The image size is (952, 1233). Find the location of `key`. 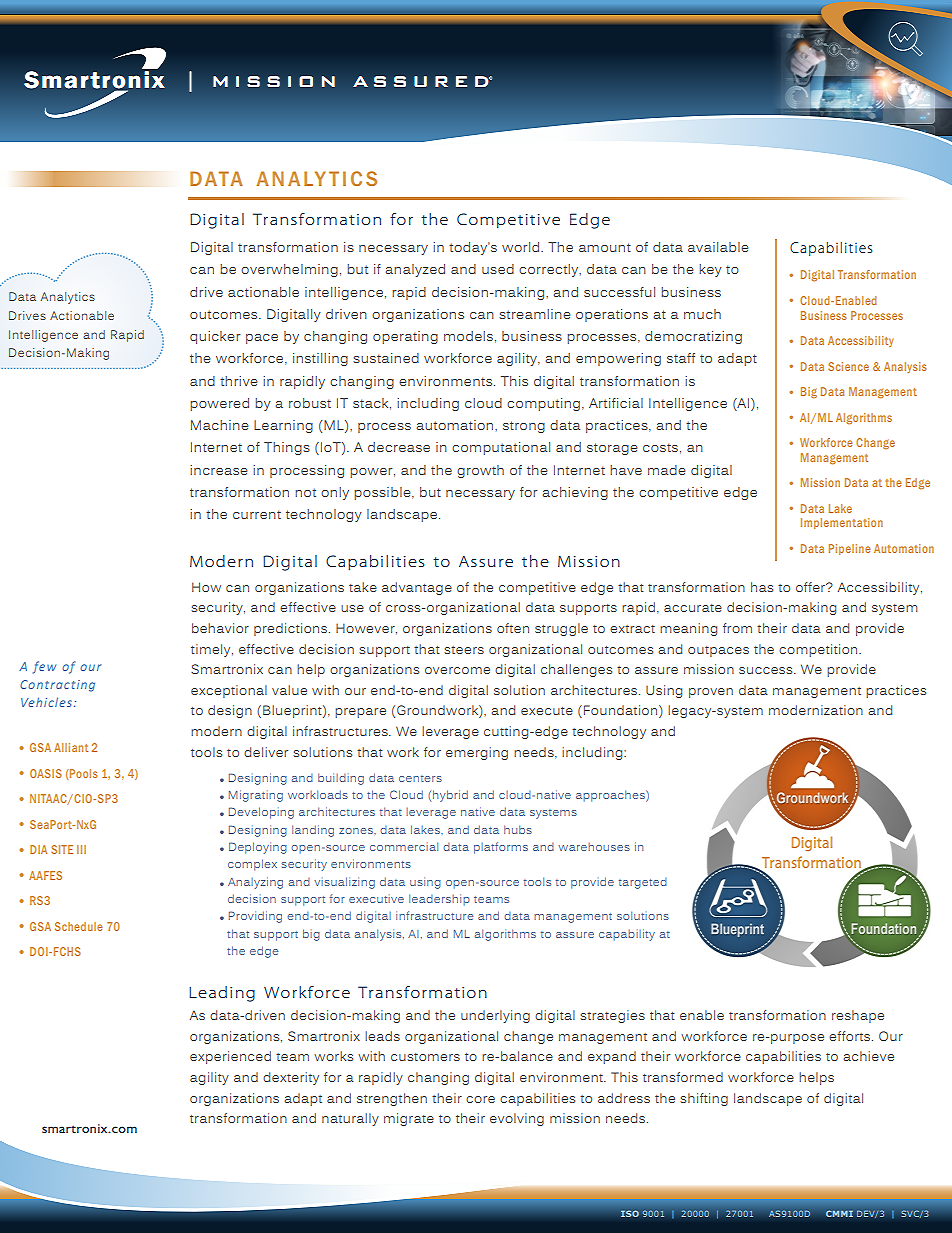

key is located at coordinates (710, 270).
